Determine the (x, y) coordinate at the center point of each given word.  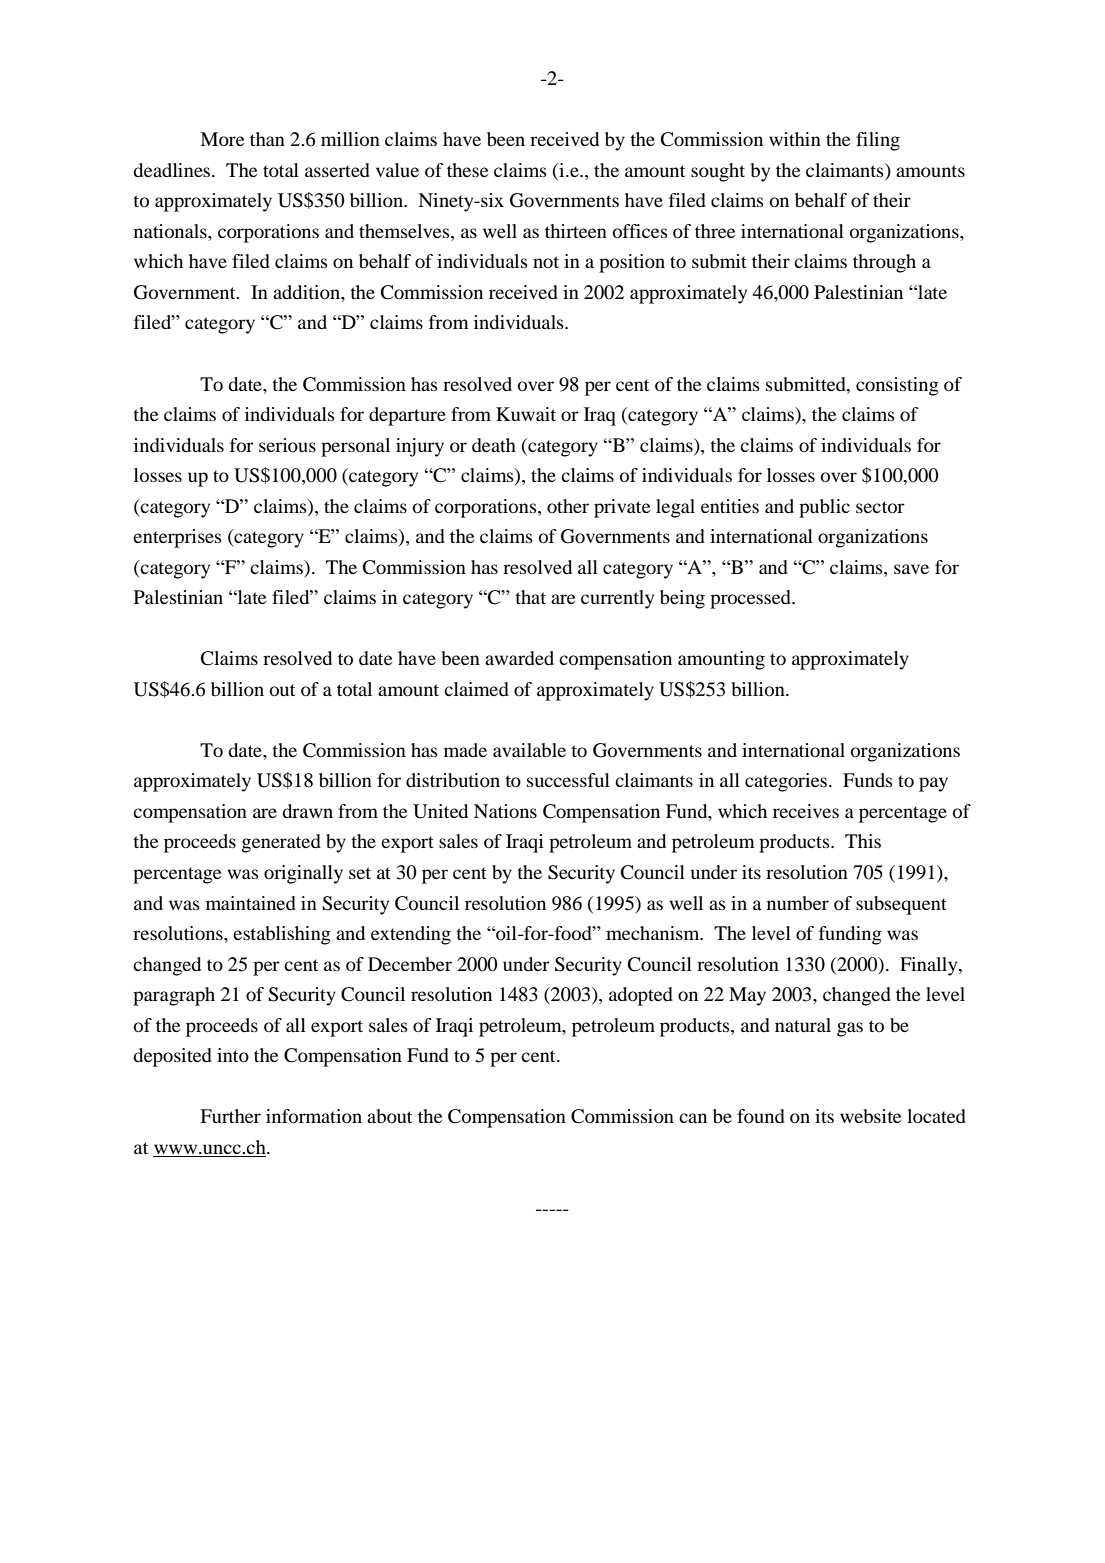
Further (230, 1116)
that (530, 597)
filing (878, 141)
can (693, 1118)
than (267, 139)
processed (751, 599)
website (870, 1116)
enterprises (177, 538)
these (467, 170)
